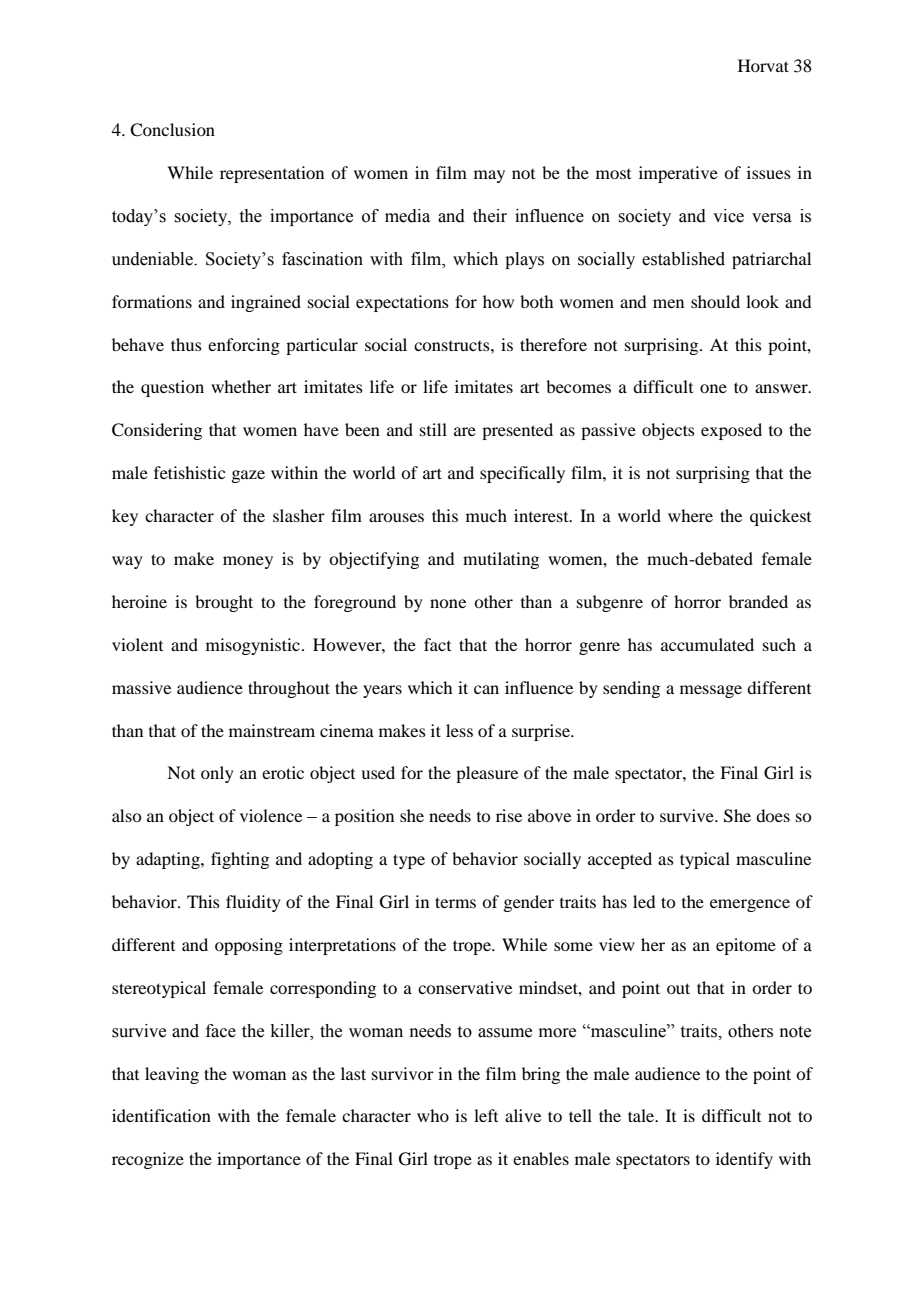  What do you see at coordinates (744, 1160) in the screenshot?
I see `identify` at bounding box center [744, 1160].
